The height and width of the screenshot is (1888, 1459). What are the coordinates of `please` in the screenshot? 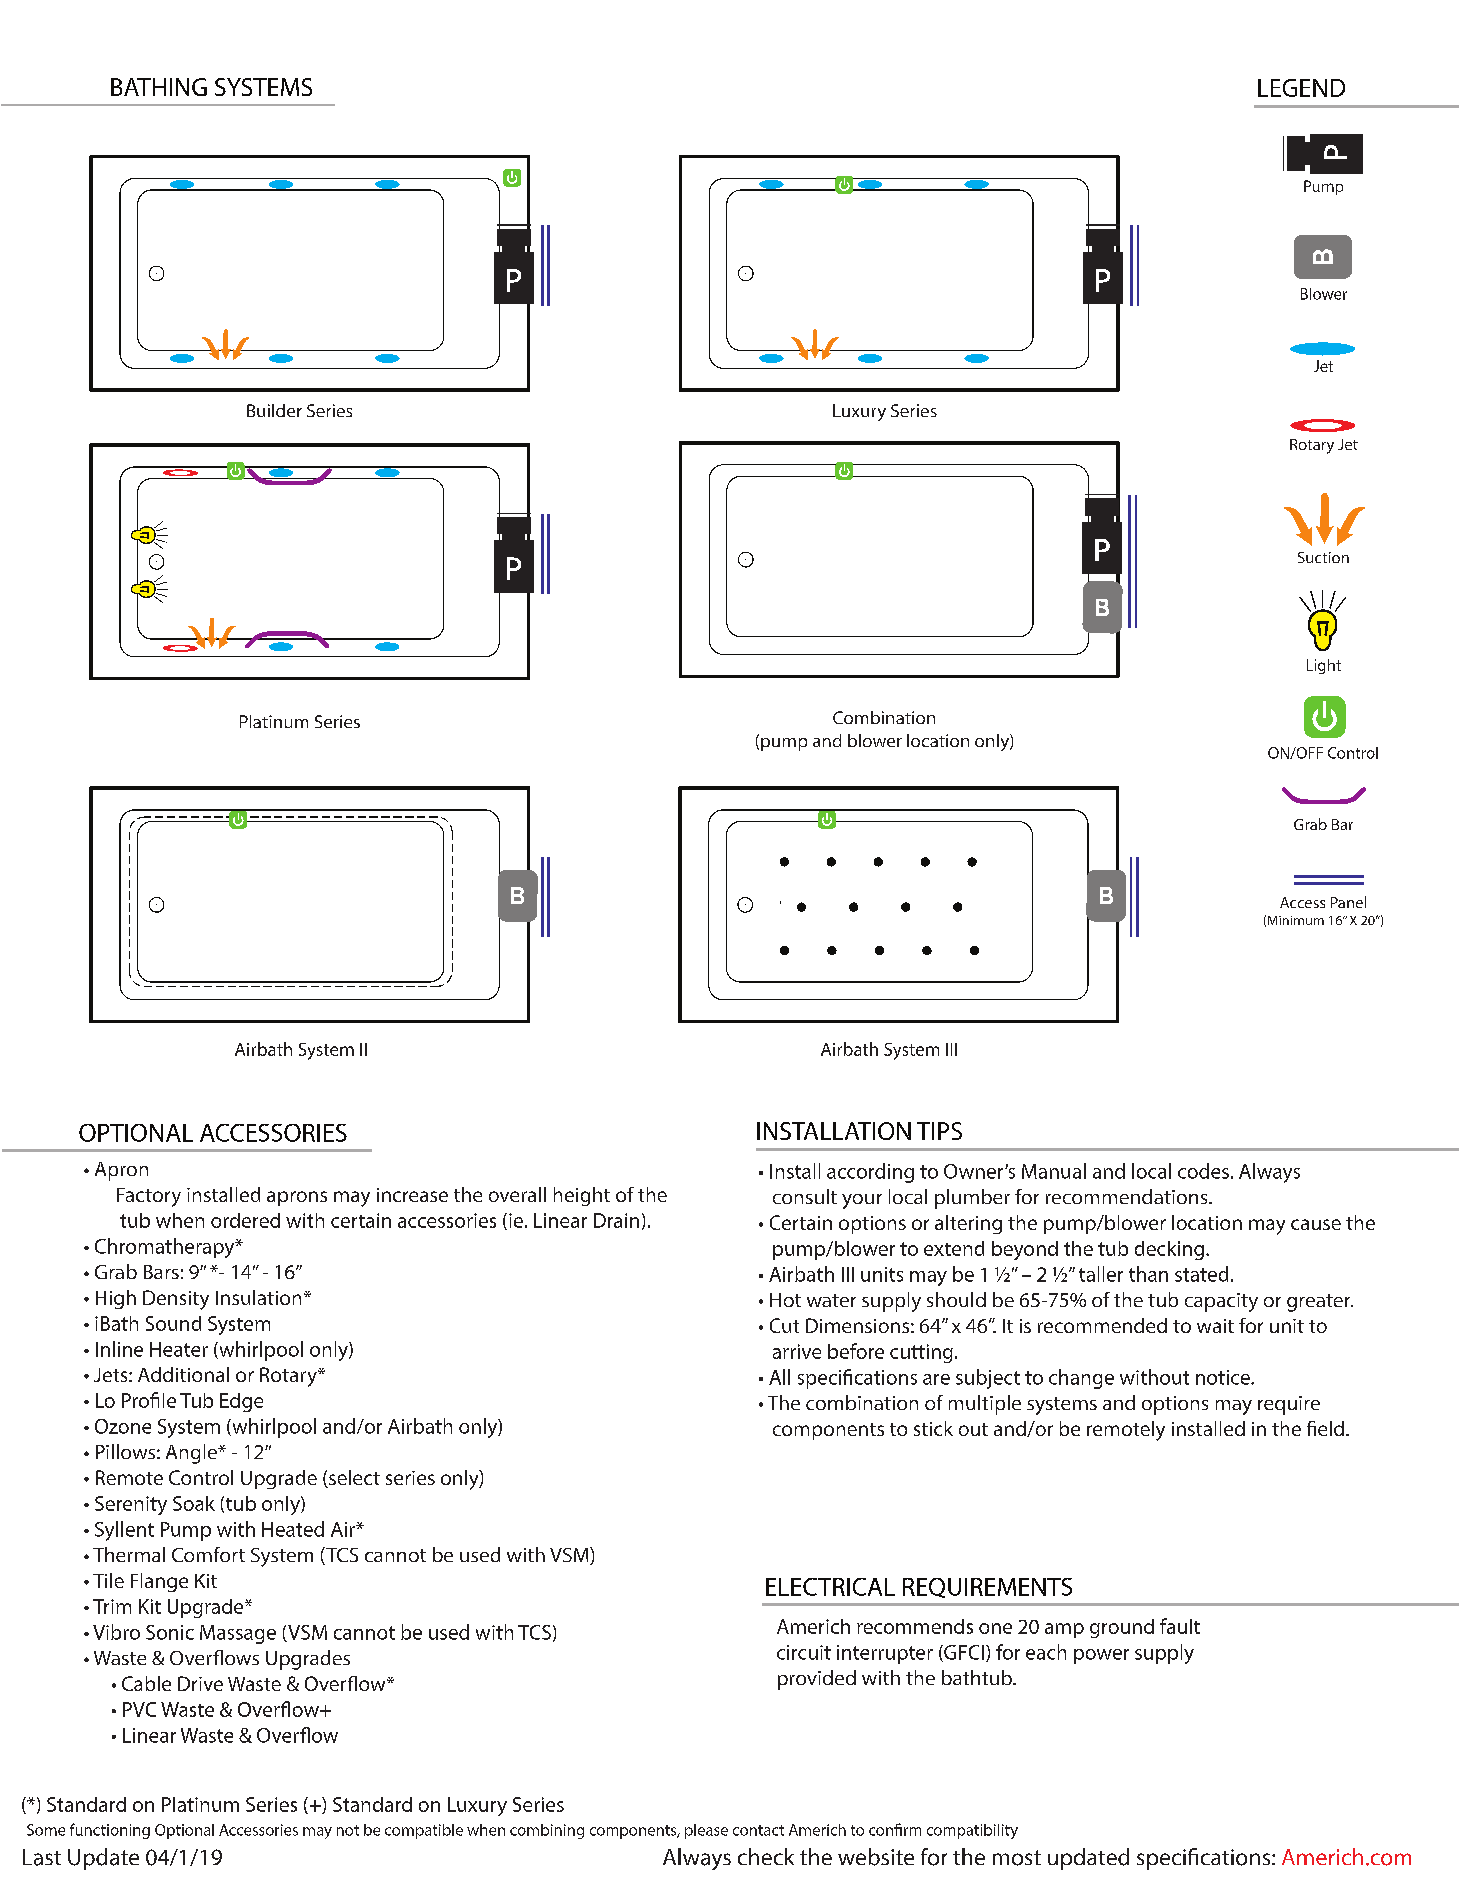 It's located at (706, 1831).
